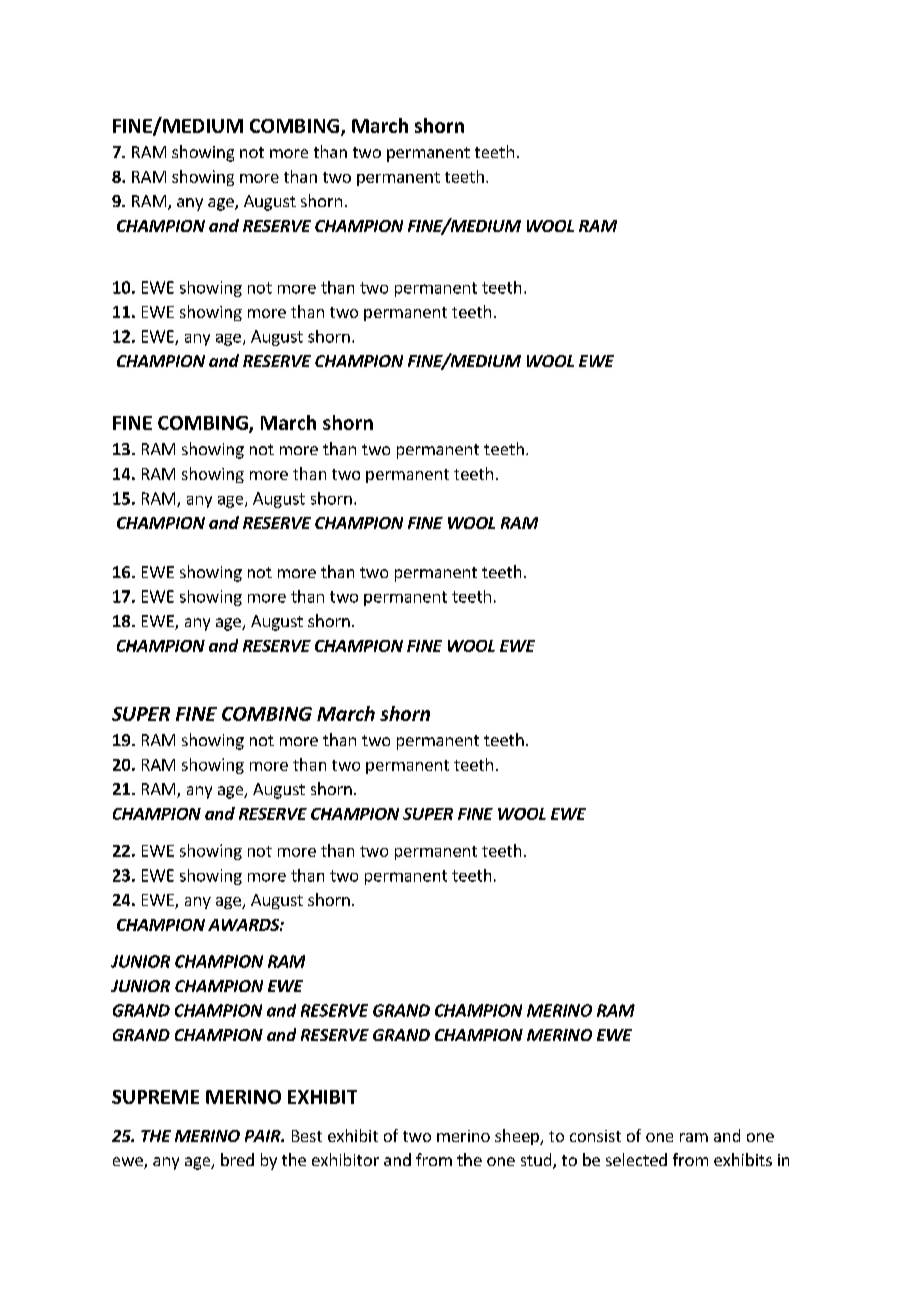  Describe the element at coordinates (307, 1136) in the page. I see `Best` at that location.
